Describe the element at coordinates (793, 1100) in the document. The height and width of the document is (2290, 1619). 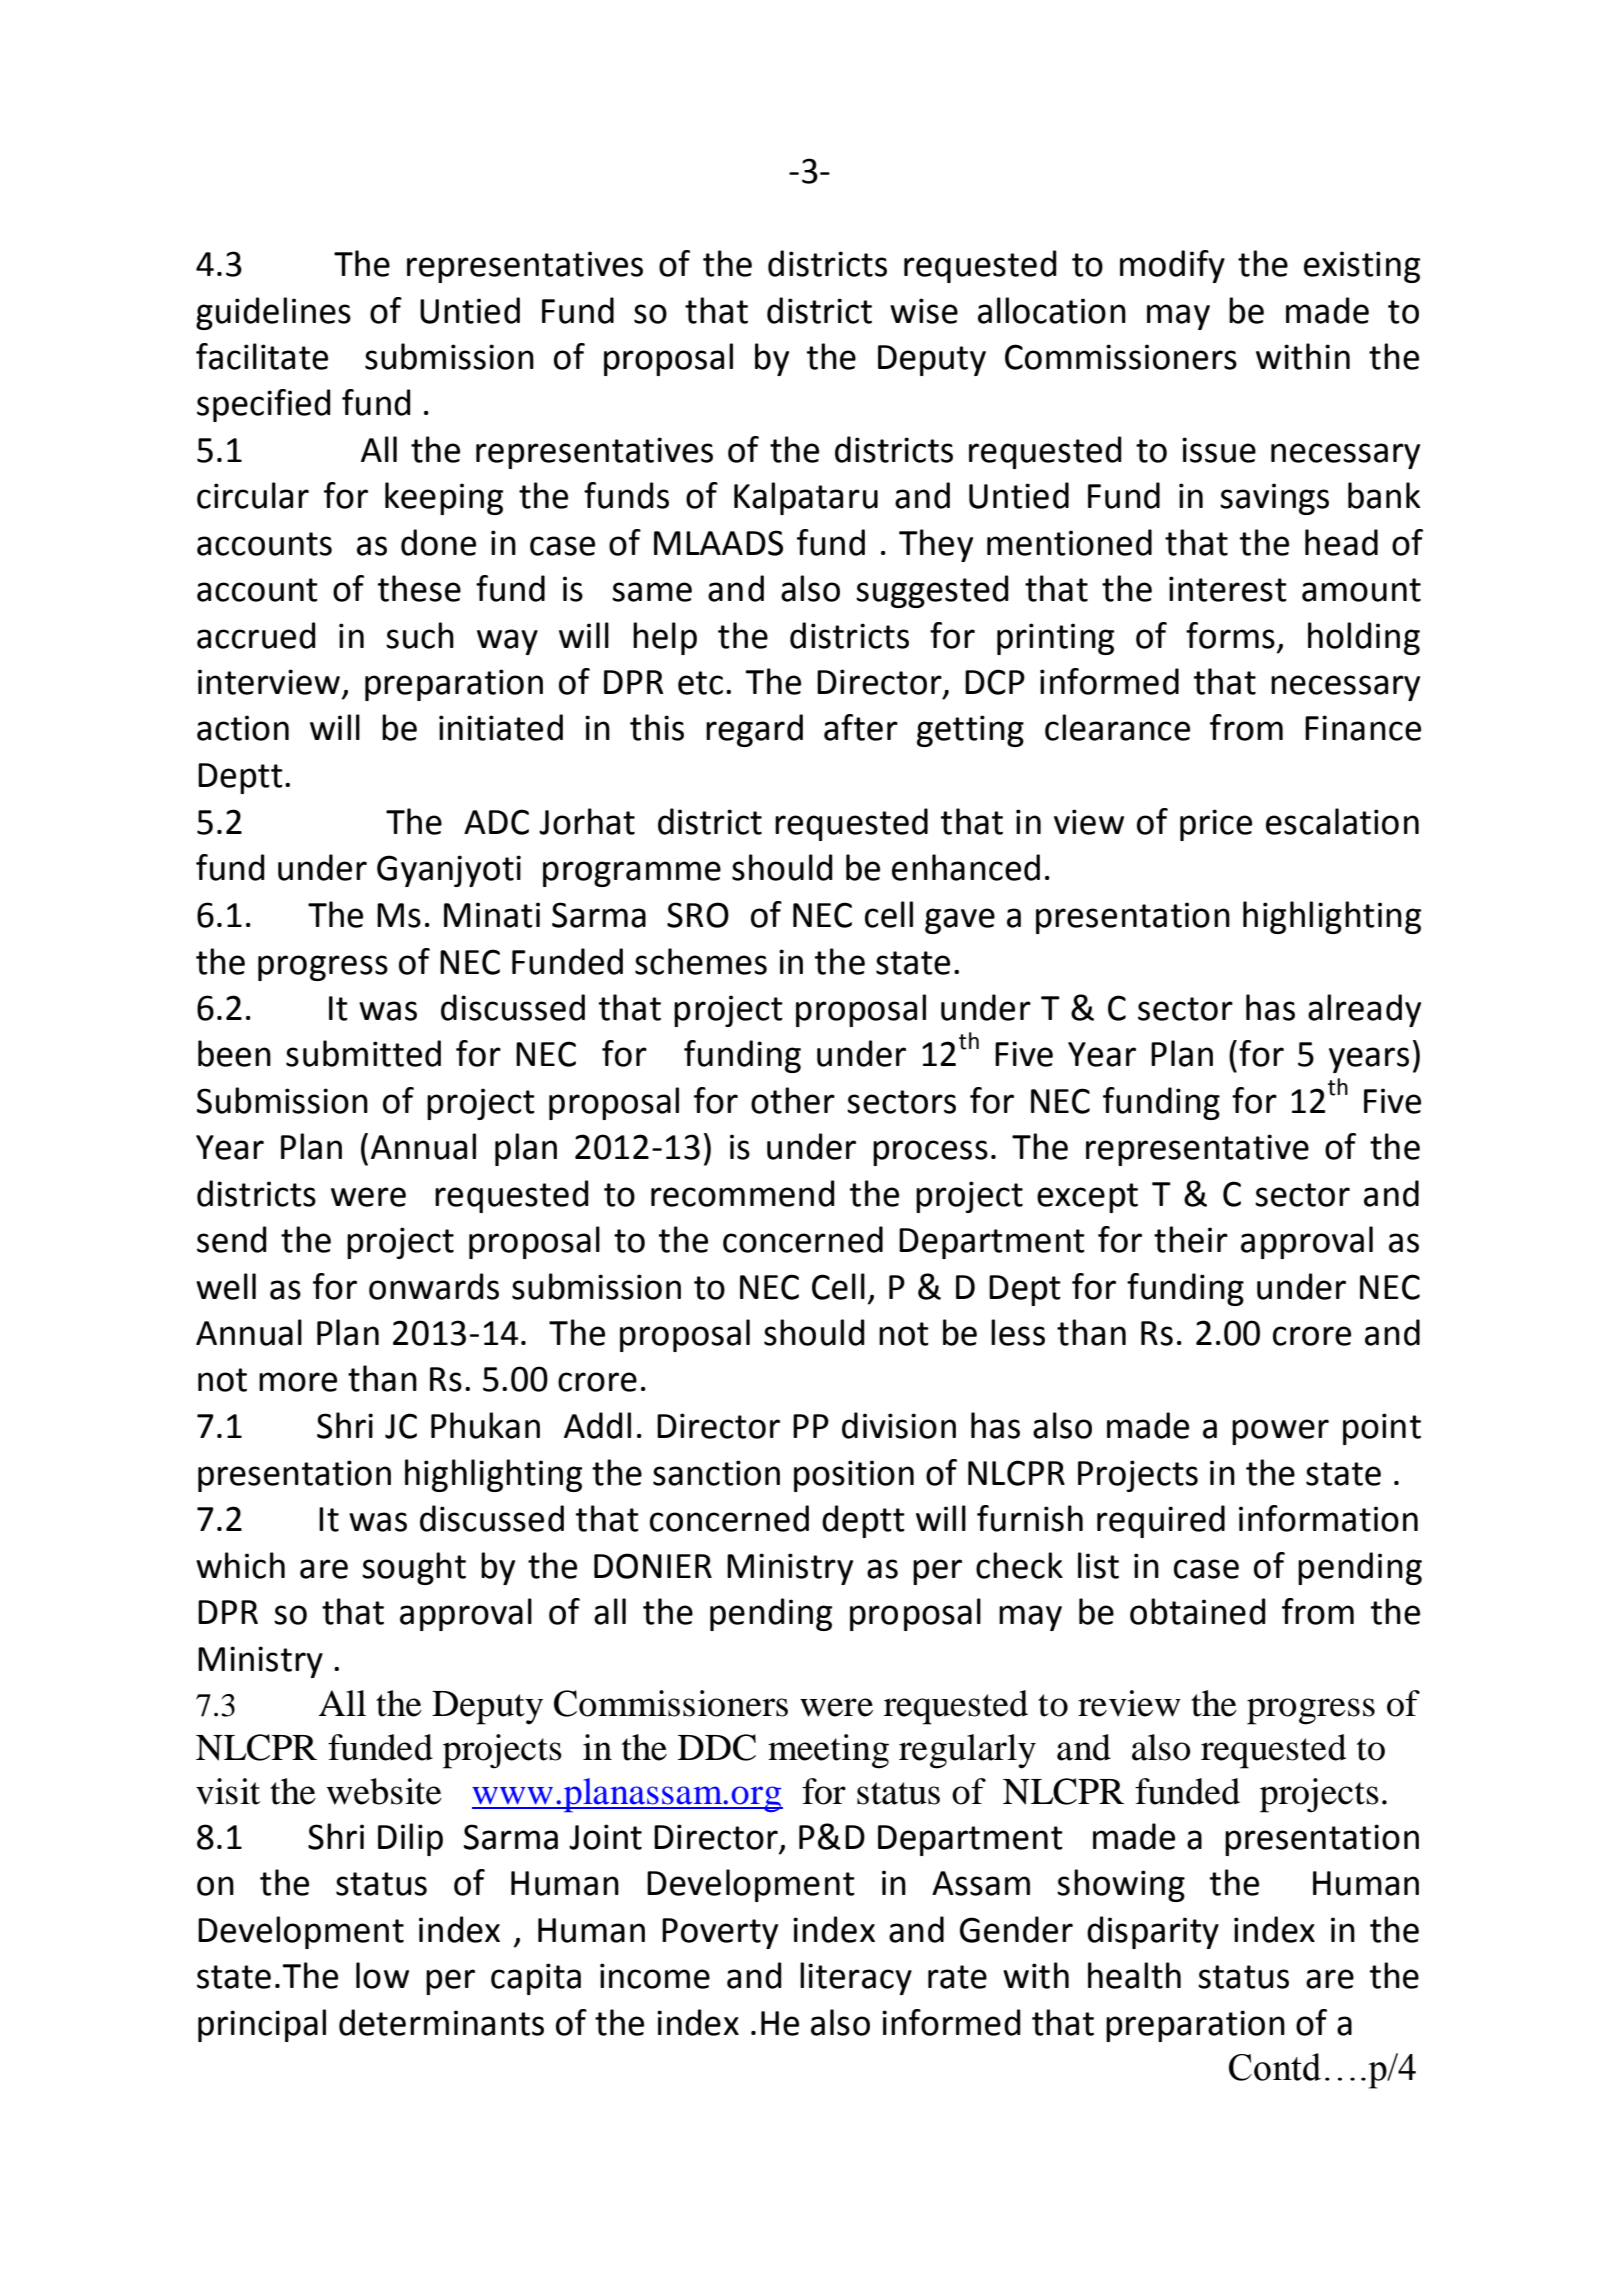
I see `other` at that location.
